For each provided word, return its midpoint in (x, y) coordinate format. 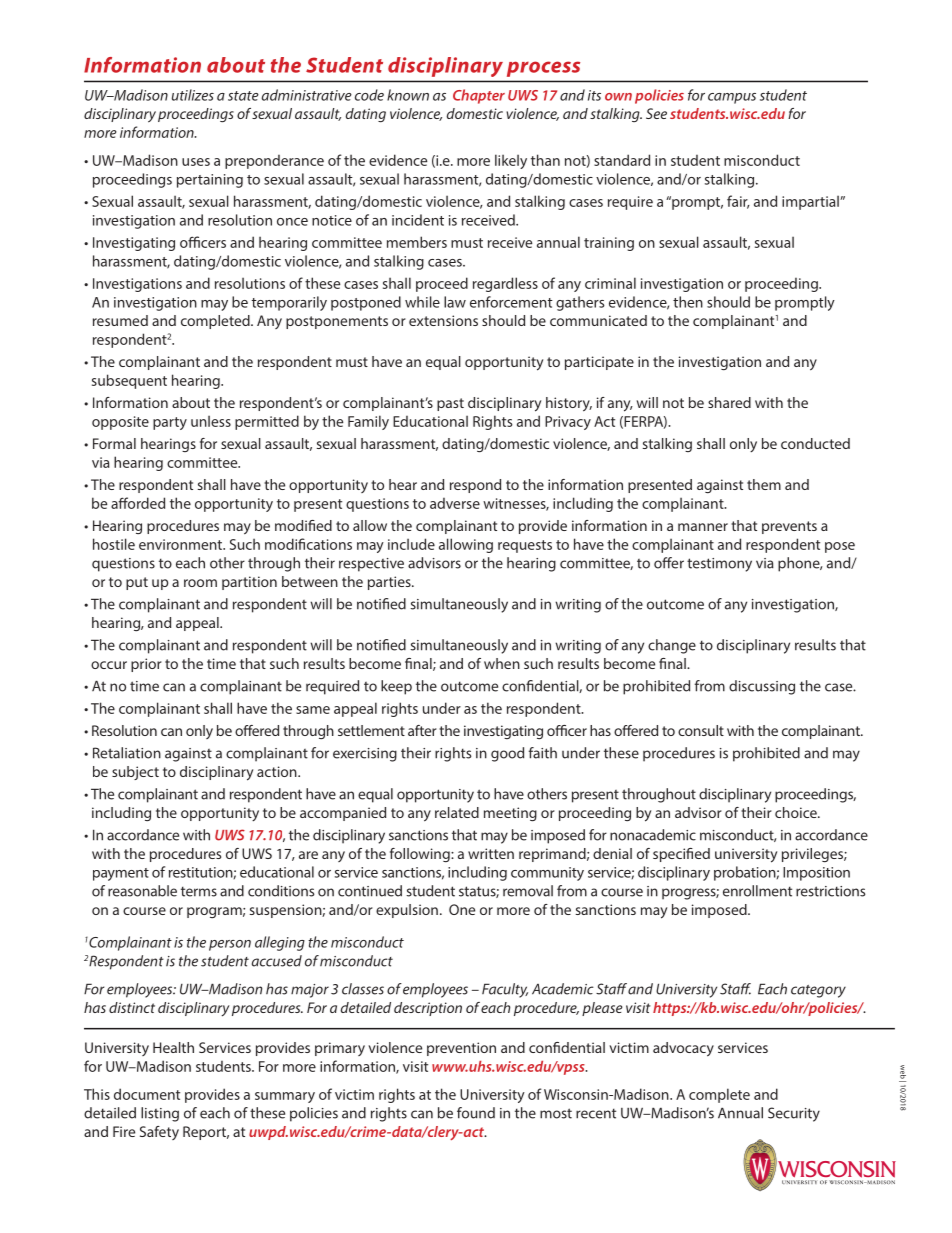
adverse (455, 503)
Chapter (479, 96)
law (455, 302)
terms (199, 891)
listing (160, 1114)
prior (146, 665)
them (764, 484)
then (688, 302)
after (422, 730)
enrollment (757, 891)
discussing (762, 687)
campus (732, 98)
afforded (138, 503)
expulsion (407, 911)
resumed (120, 320)
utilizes (193, 95)
